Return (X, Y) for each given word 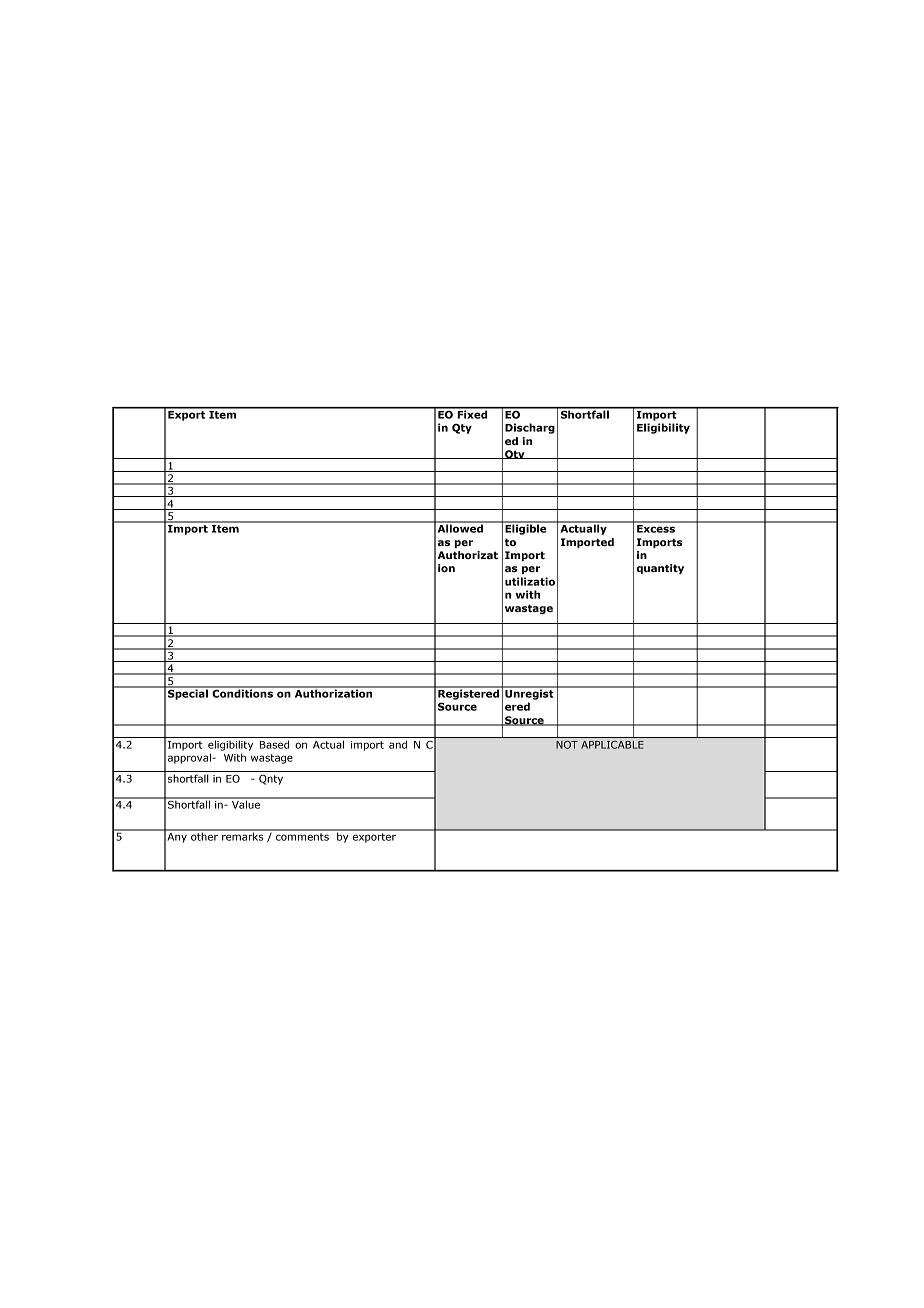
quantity (660, 569)
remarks (243, 835)
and (398, 744)
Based (274, 744)
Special (188, 693)
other (204, 835)
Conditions (242, 692)
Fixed (472, 413)
